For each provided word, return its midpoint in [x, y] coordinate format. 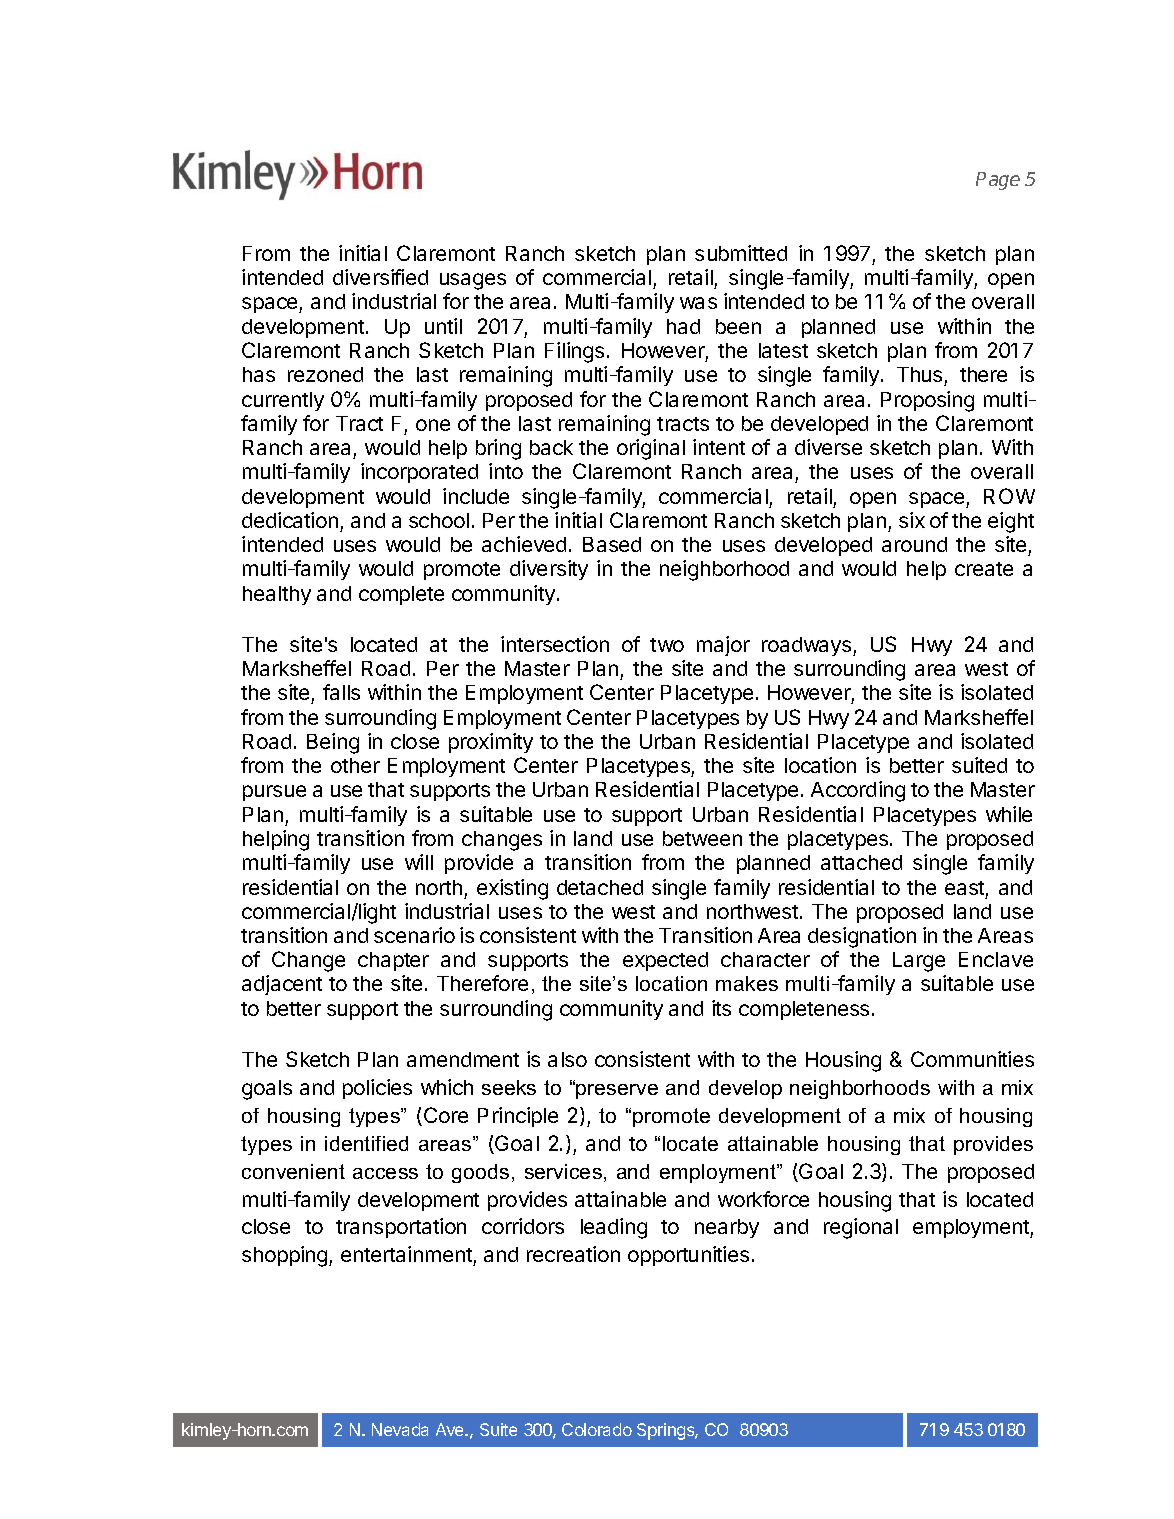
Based [612, 544]
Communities [972, 1059]
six [912, 520]
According [858, 791]
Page [998, 181]
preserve [617, 1091]
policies [377, 1089]
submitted [741, 253]
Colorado [597, 1429]
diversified [380, 277]
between [702, 838]
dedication [290, 520]
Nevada [400, 1429]
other [355, 765]
